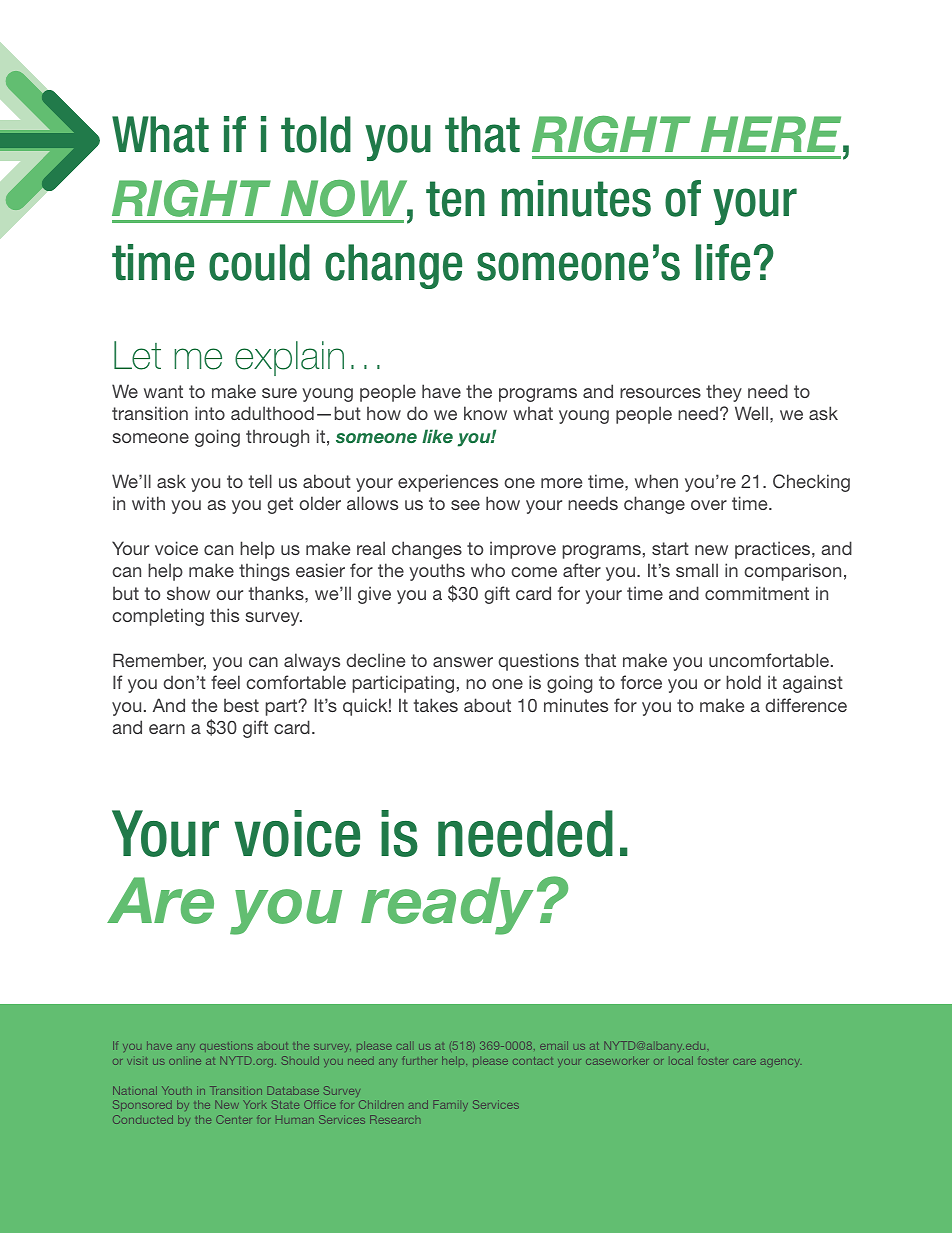 This page has height=1233, width=952. Describe the element at coordinates (757, 593) in the page. I see `commitment` at that location.
